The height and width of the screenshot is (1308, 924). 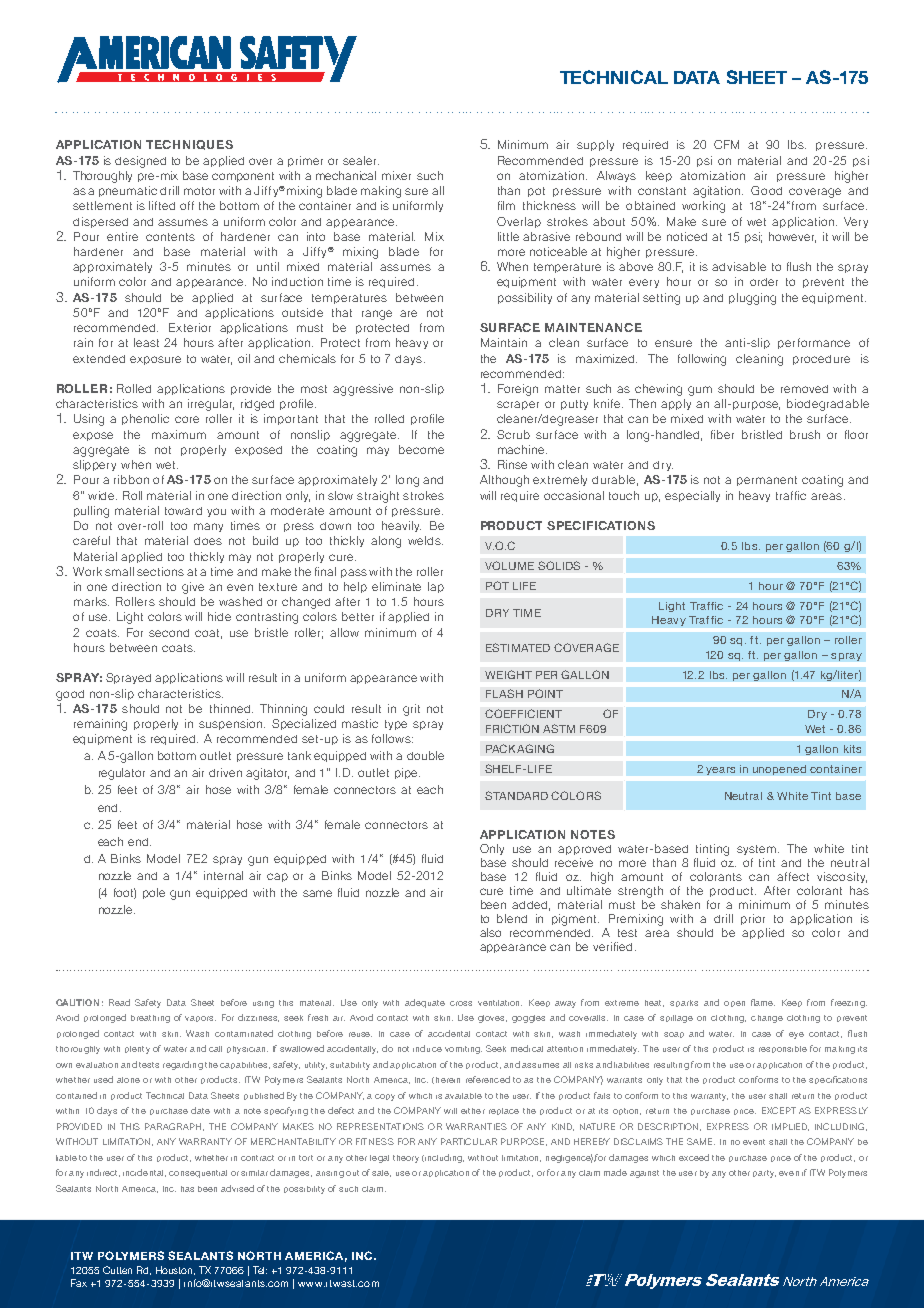 What do you see at coordinates (175, 1270) in the screenshot?
I see `Houston` at bounding box center [175, 1270].
